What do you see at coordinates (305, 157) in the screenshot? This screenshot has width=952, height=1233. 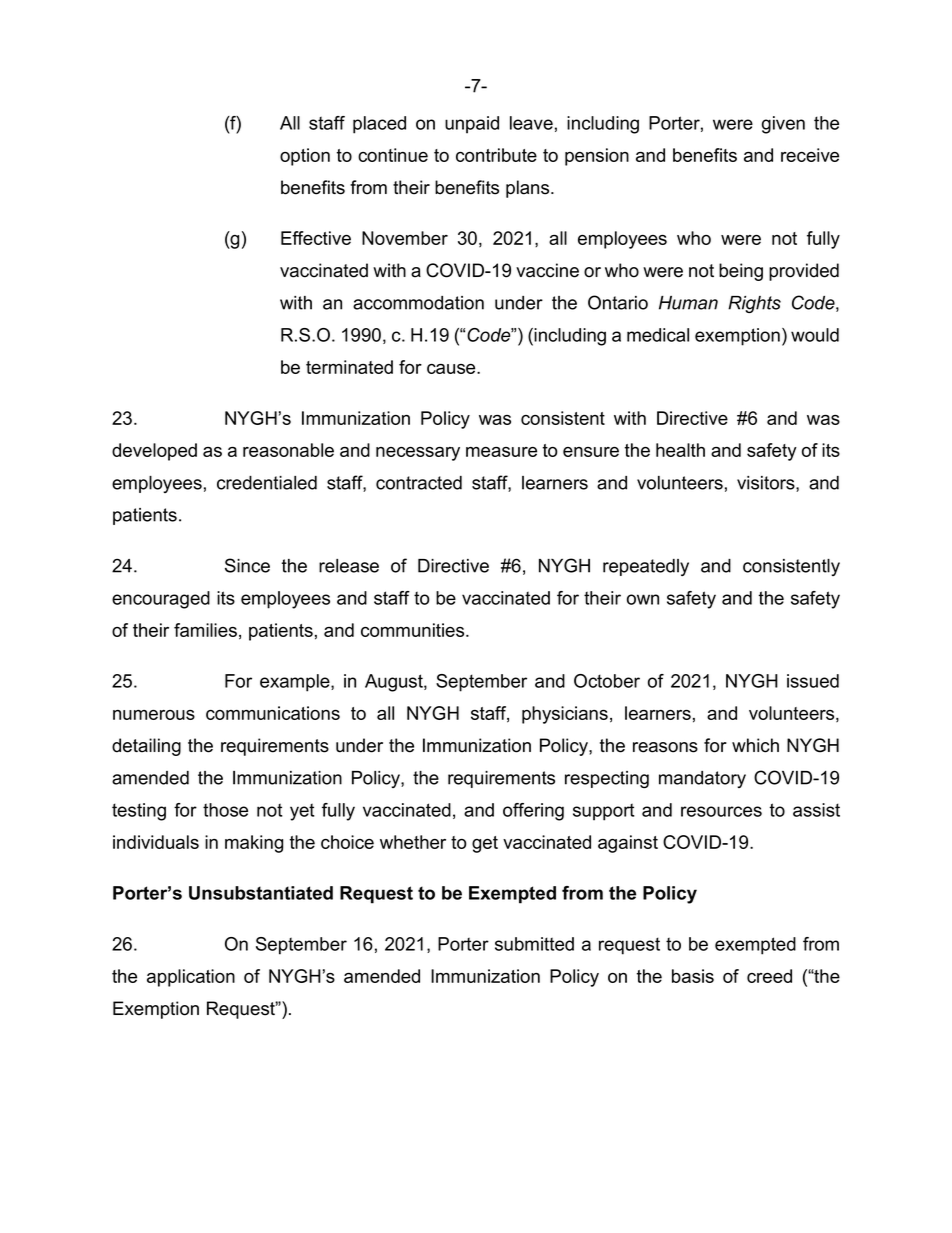 I see `option` at bounding box center [305, 157].
